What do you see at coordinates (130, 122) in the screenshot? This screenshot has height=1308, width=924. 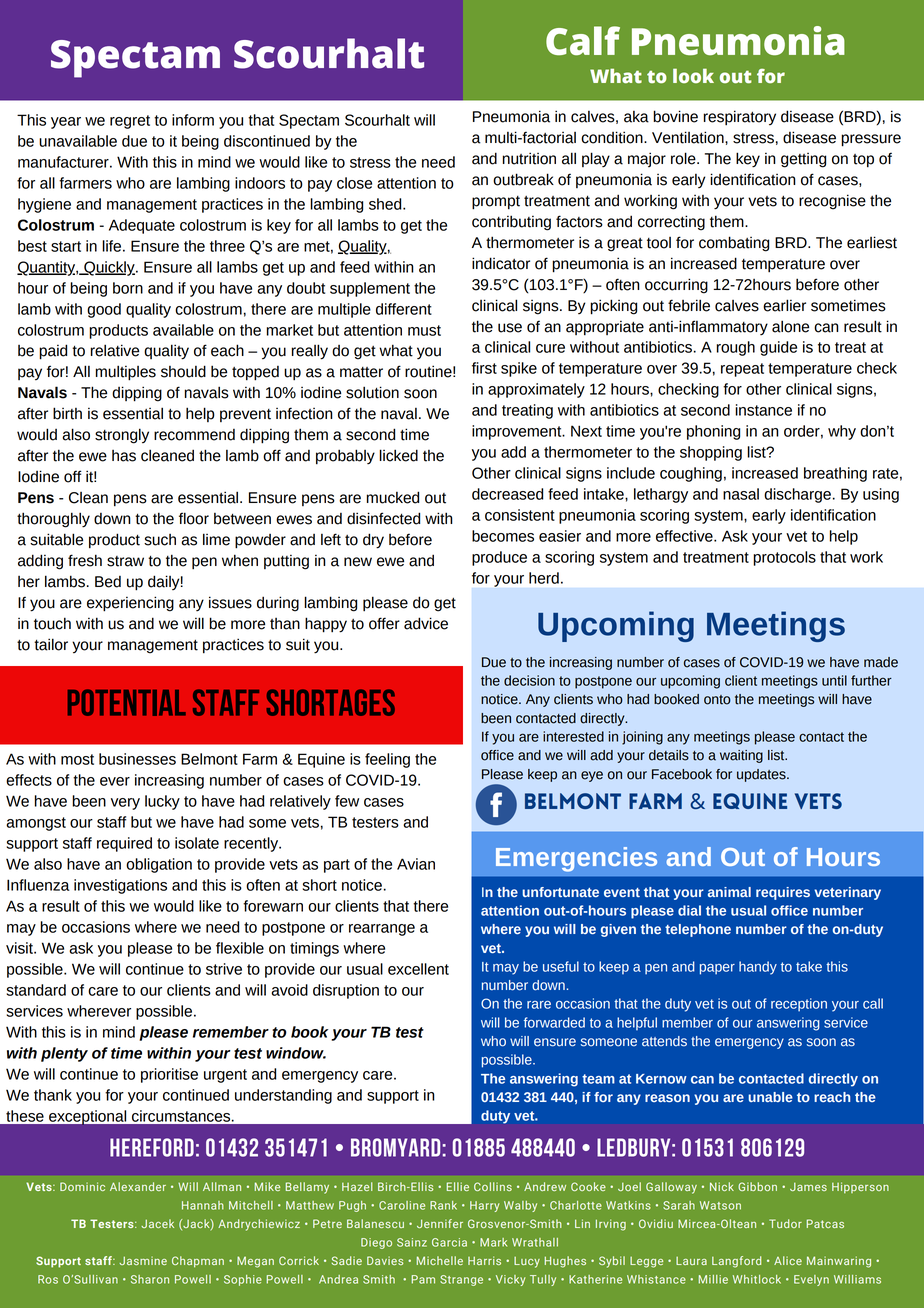 I see `regret` at bounding box center [130, 122].
